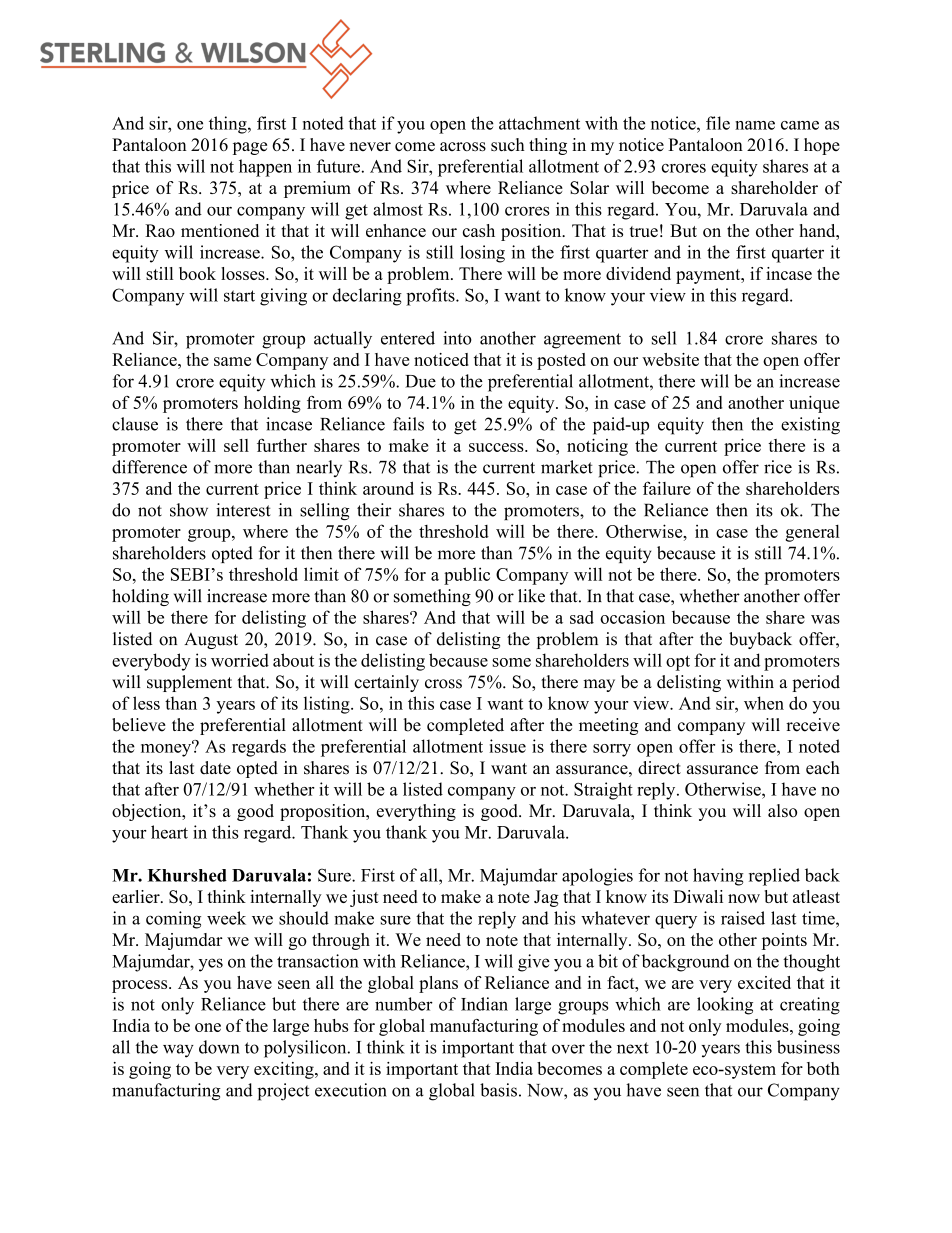 The width and height of the screenshot is (952, 1233). Describe the element at coordinates (211, 640) in the screenshot. I see `August` at that location.
